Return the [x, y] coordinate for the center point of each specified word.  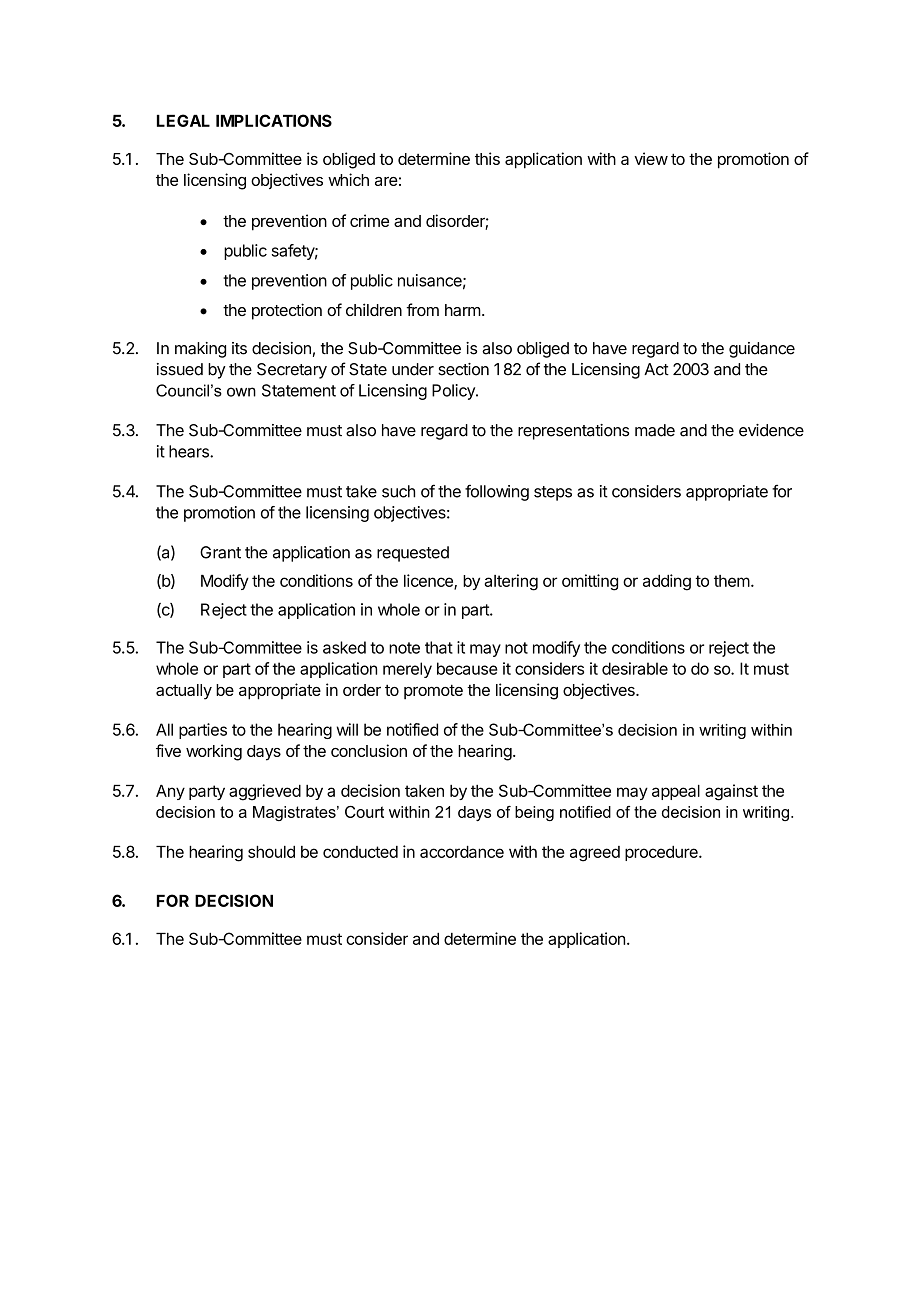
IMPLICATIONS [274, 120]
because [467, 668]
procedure [662, 853]
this [487, 158]
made [655, 430]
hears [190, 451]
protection [287, 311]
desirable [635, 668]
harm [463, 310]
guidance [762, 350]
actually [184, 692]
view [651, 158]
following [497, 492]
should [271, 852]
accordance [462, 852]
